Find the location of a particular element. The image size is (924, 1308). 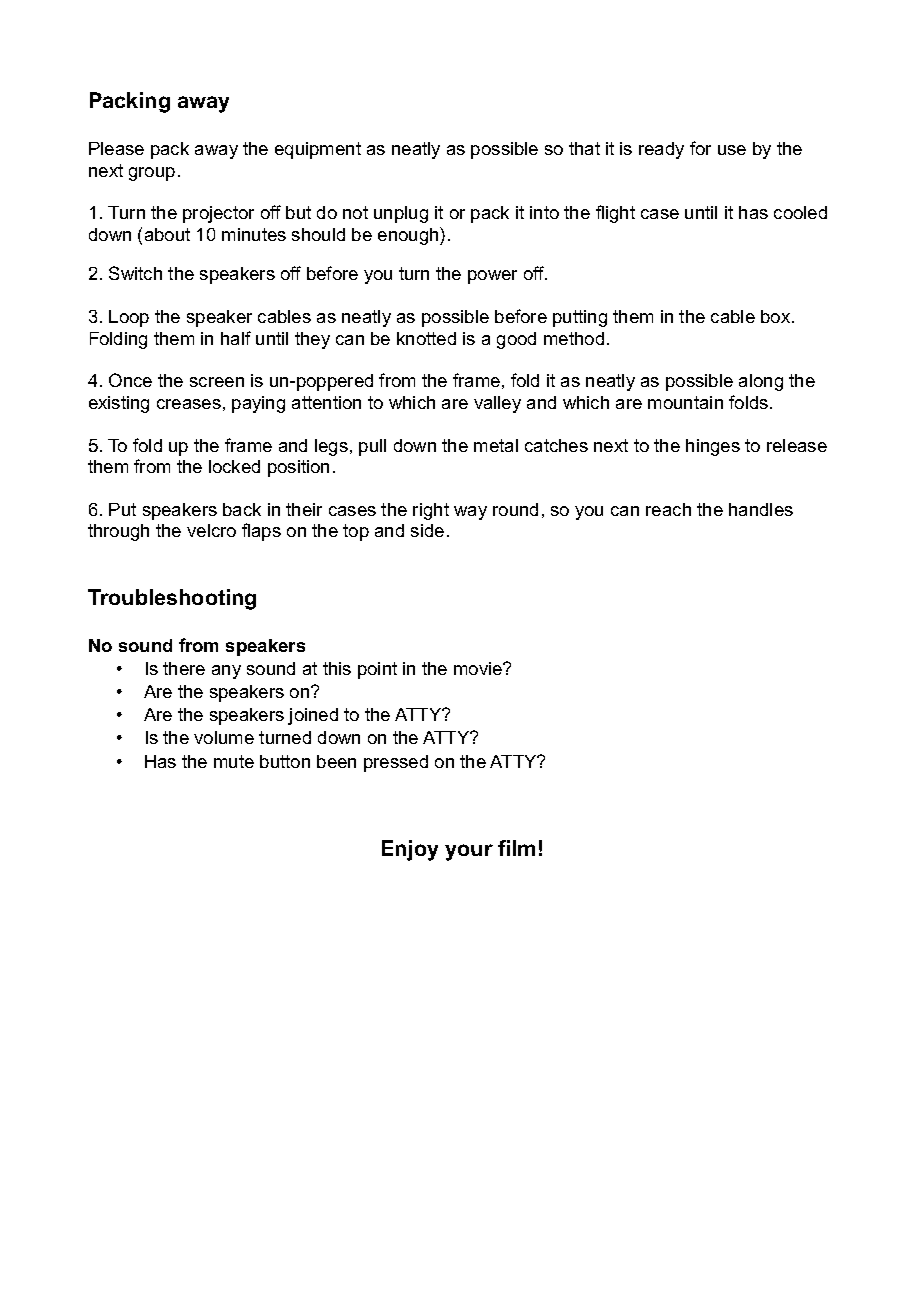

your is located at coordinates (469, 852).
